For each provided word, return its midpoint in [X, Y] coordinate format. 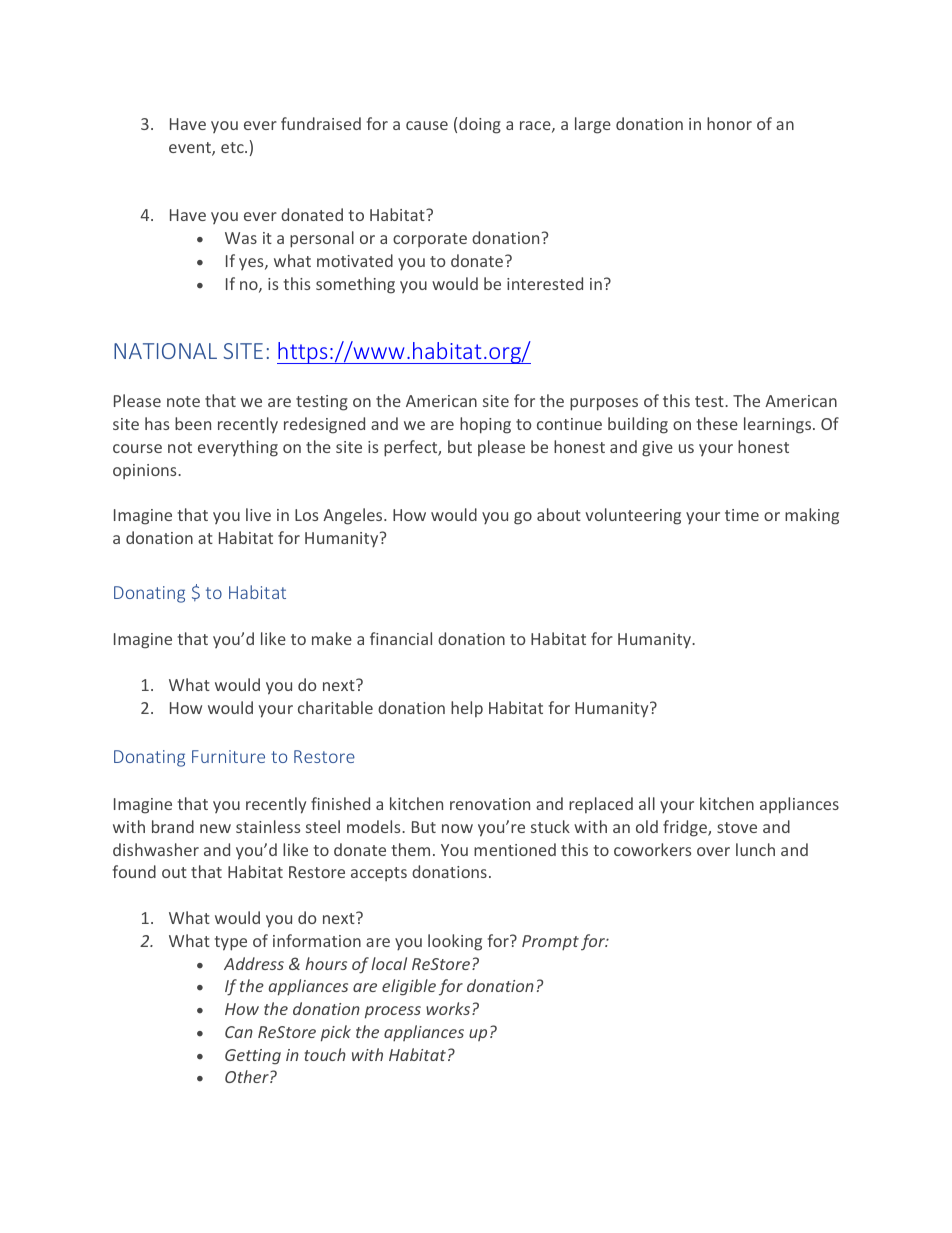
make [332, 638]
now [457, 828]
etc [233, 147]
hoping [485, 425]
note [183, 401]
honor [729, 123]
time [742, 515]
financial [401, 638]
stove [737, 827]
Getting [253, 1057]
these [717, 423]
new [215, 828]
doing [480, 125]
